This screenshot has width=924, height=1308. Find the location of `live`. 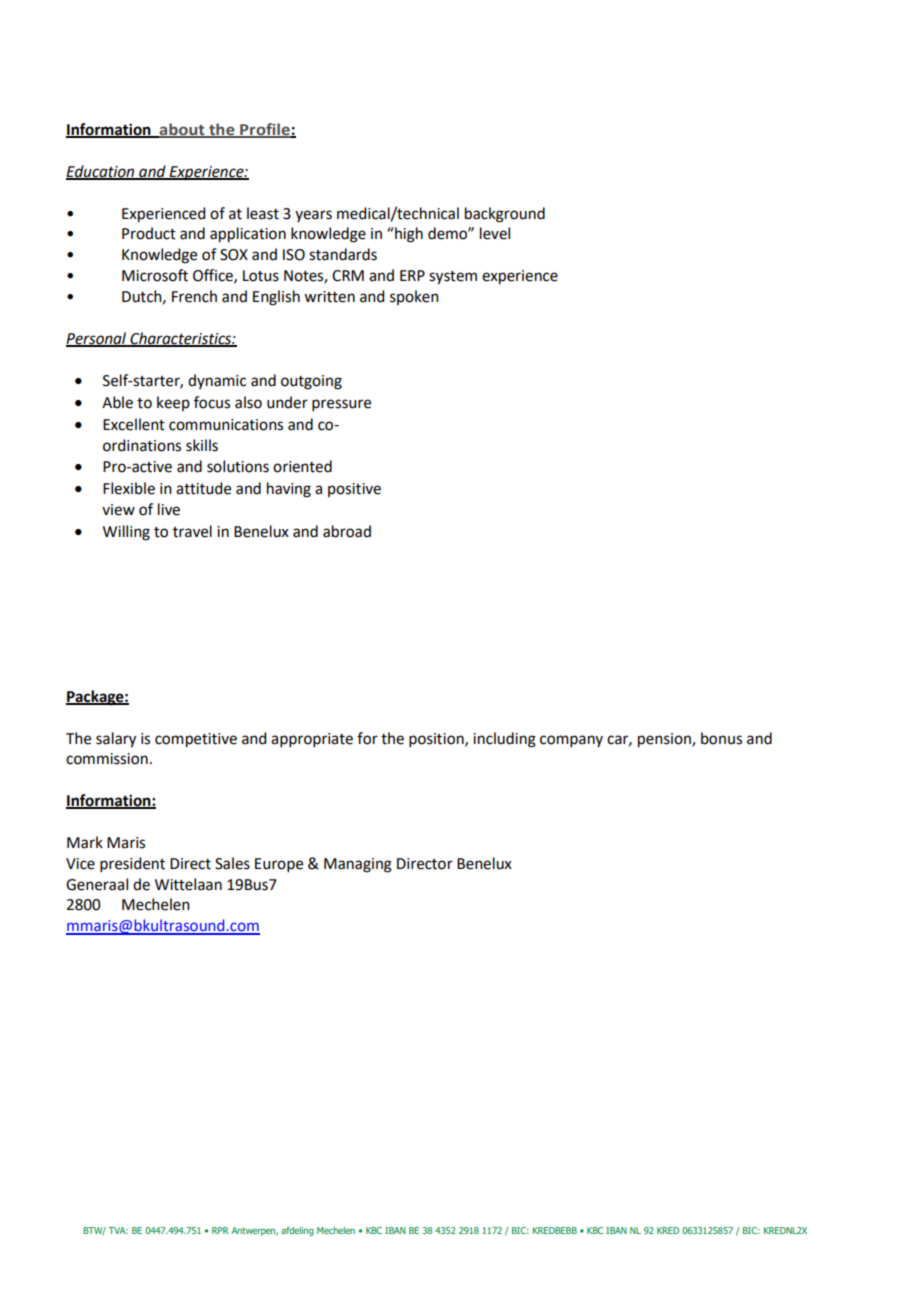

live is located at coordinates (169, 509).
